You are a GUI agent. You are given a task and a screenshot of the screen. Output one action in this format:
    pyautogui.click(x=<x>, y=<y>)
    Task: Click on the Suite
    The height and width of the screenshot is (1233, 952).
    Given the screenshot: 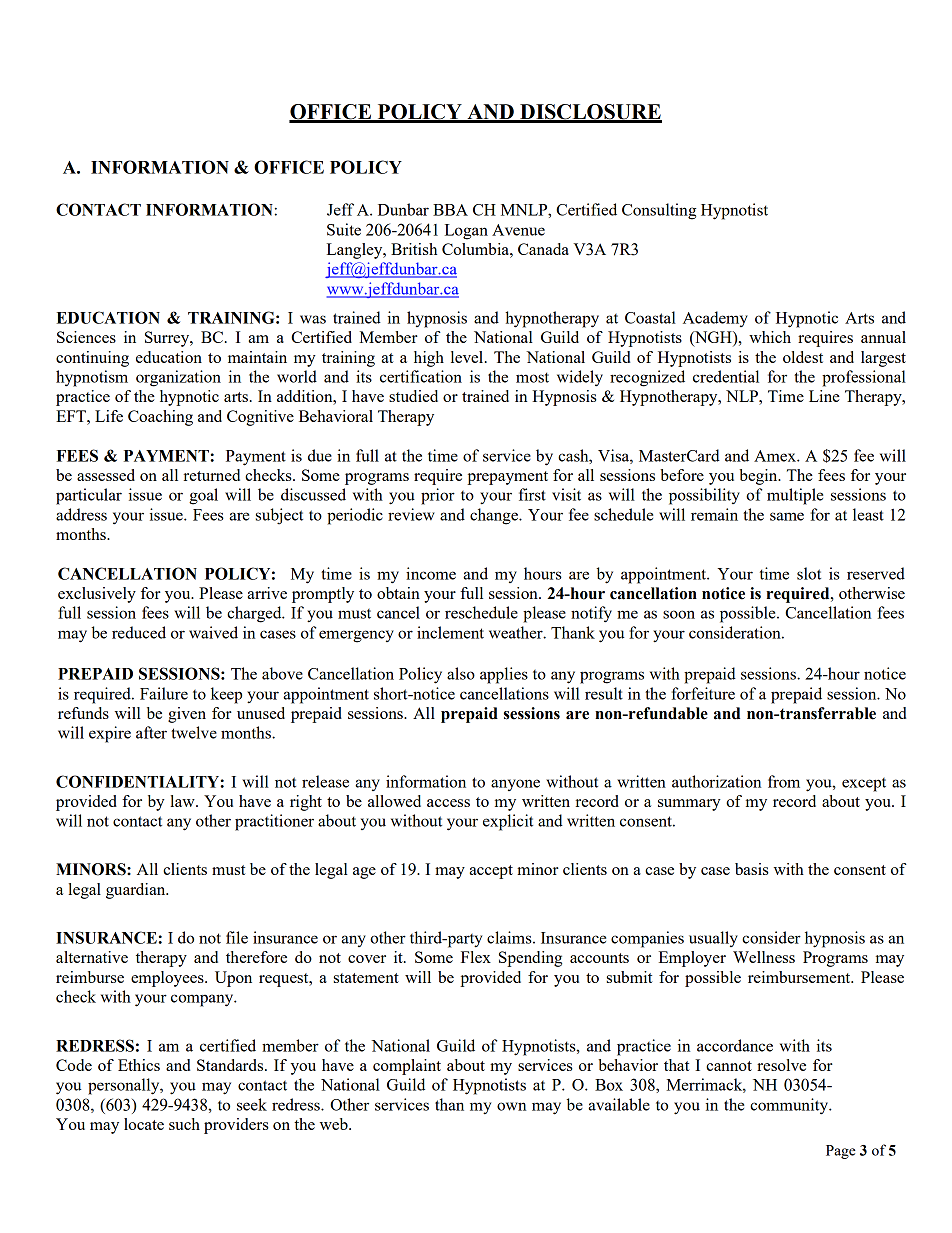 What is the action you would take?
    pyautogui.click(x=344, y=229)
